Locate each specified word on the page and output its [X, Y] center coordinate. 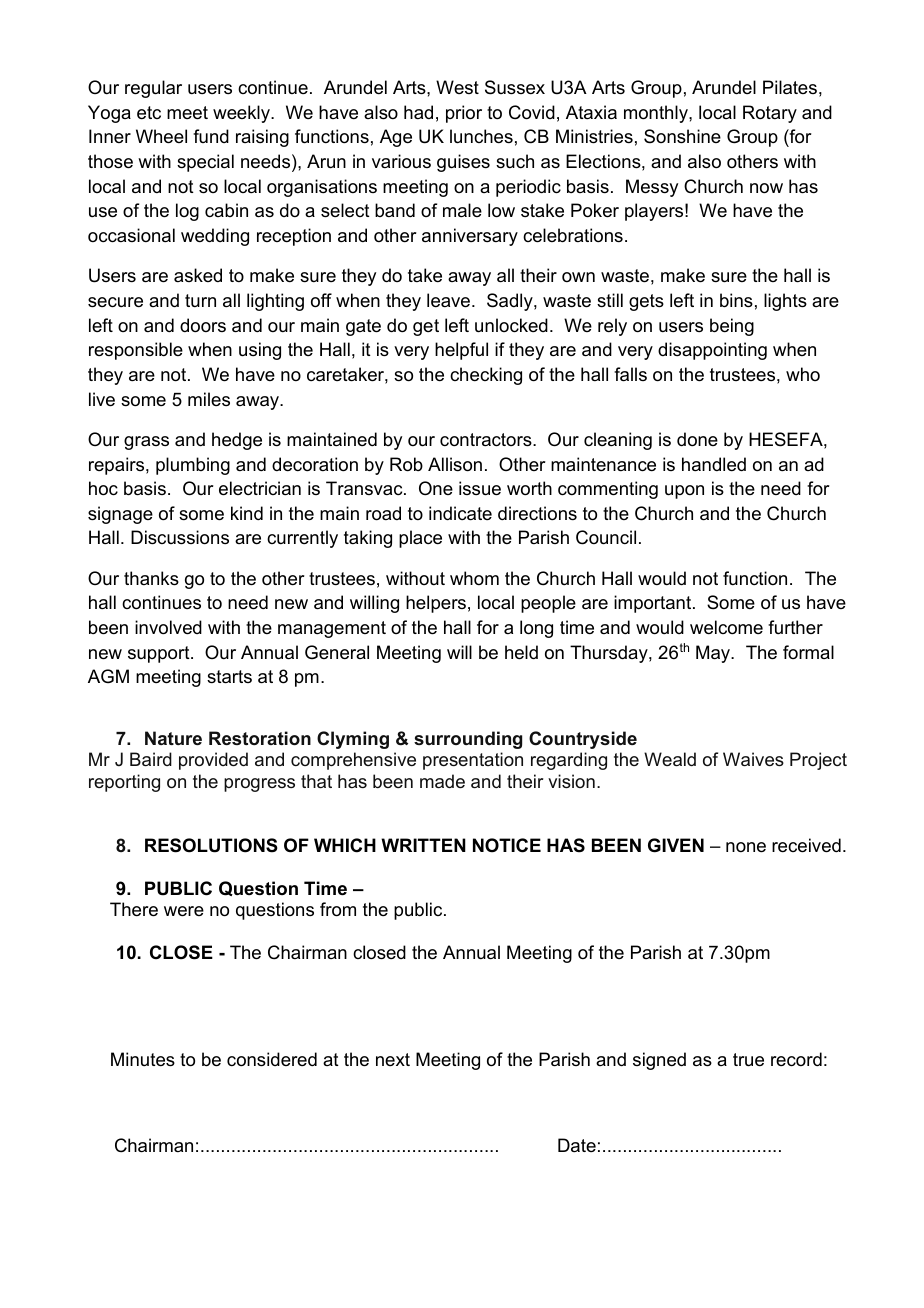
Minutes [143, 1059]
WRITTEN [423, 845]
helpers [436, 604]
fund [211, 136]
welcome [726, 627]
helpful [461, 351]
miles [209, 399]
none [746, 847]
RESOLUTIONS [211, 845]
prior [464, 114]
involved [168, 627]
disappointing [712, 351]
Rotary [770, 114]
